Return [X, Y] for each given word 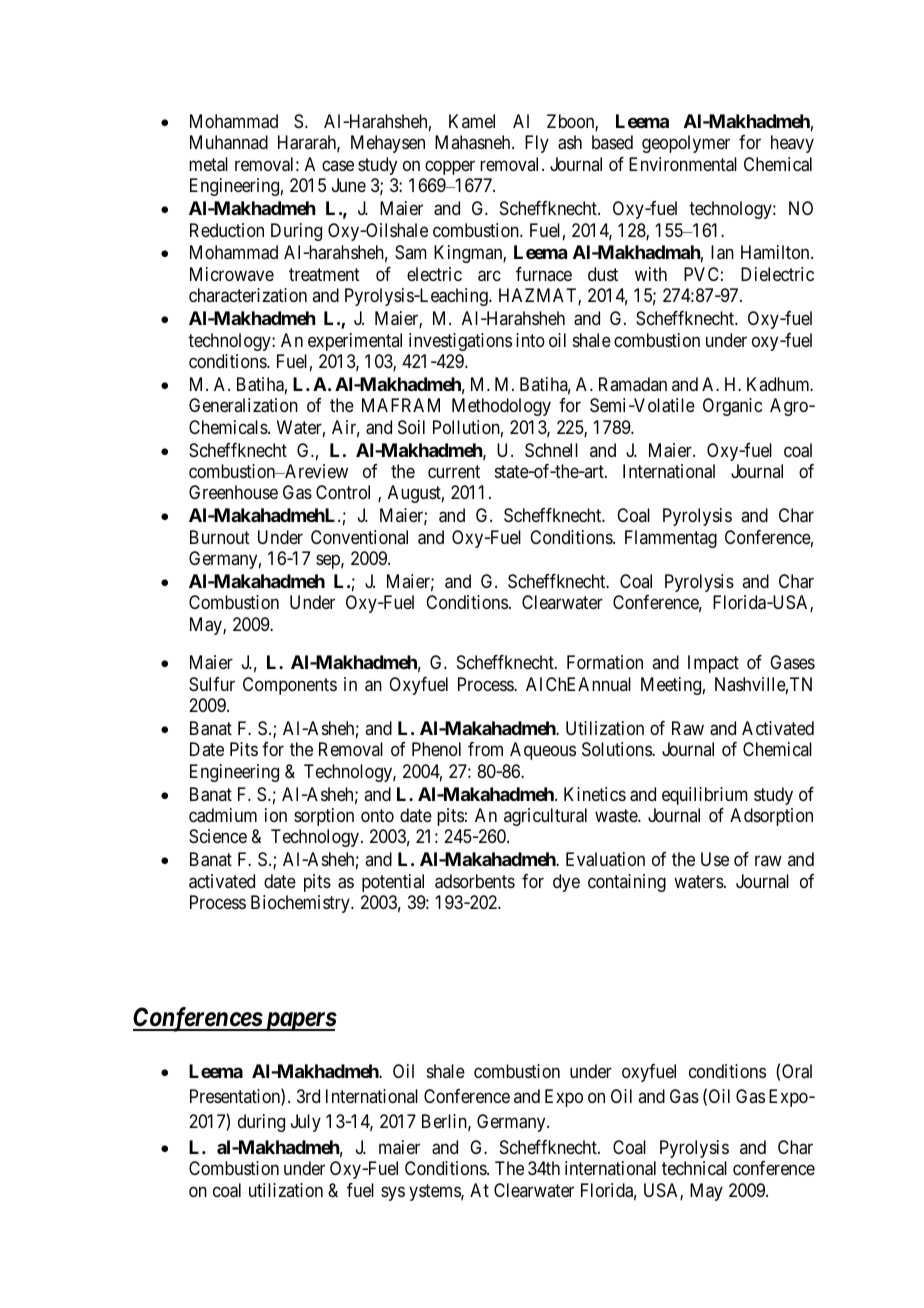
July [306, 1123]
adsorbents [475, 881]
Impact [713, 664]
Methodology [501, 407]
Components [290, 686]
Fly [537, 144]
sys [393, 1193]
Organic [732, 407]
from [485, 749]
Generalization [243, 405]
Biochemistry [301, 904]
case [338, 166]
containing [627, 883]
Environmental [683, 164]
